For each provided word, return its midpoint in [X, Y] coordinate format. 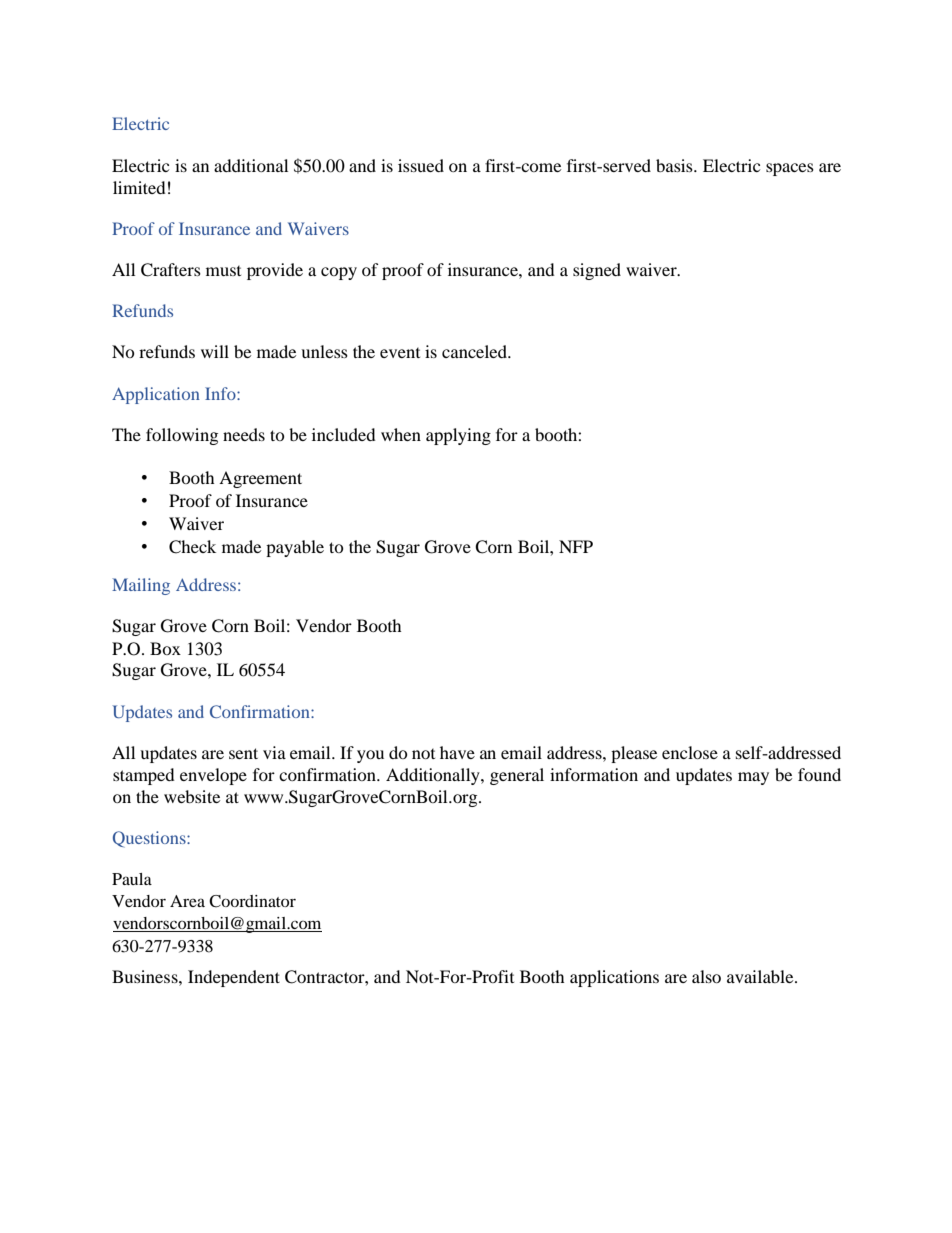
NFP [576, 546]
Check [192, 547]
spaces [790, 169]
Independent [234, 978]
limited [139, 187]
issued [421, 165]
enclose [690, 752]
